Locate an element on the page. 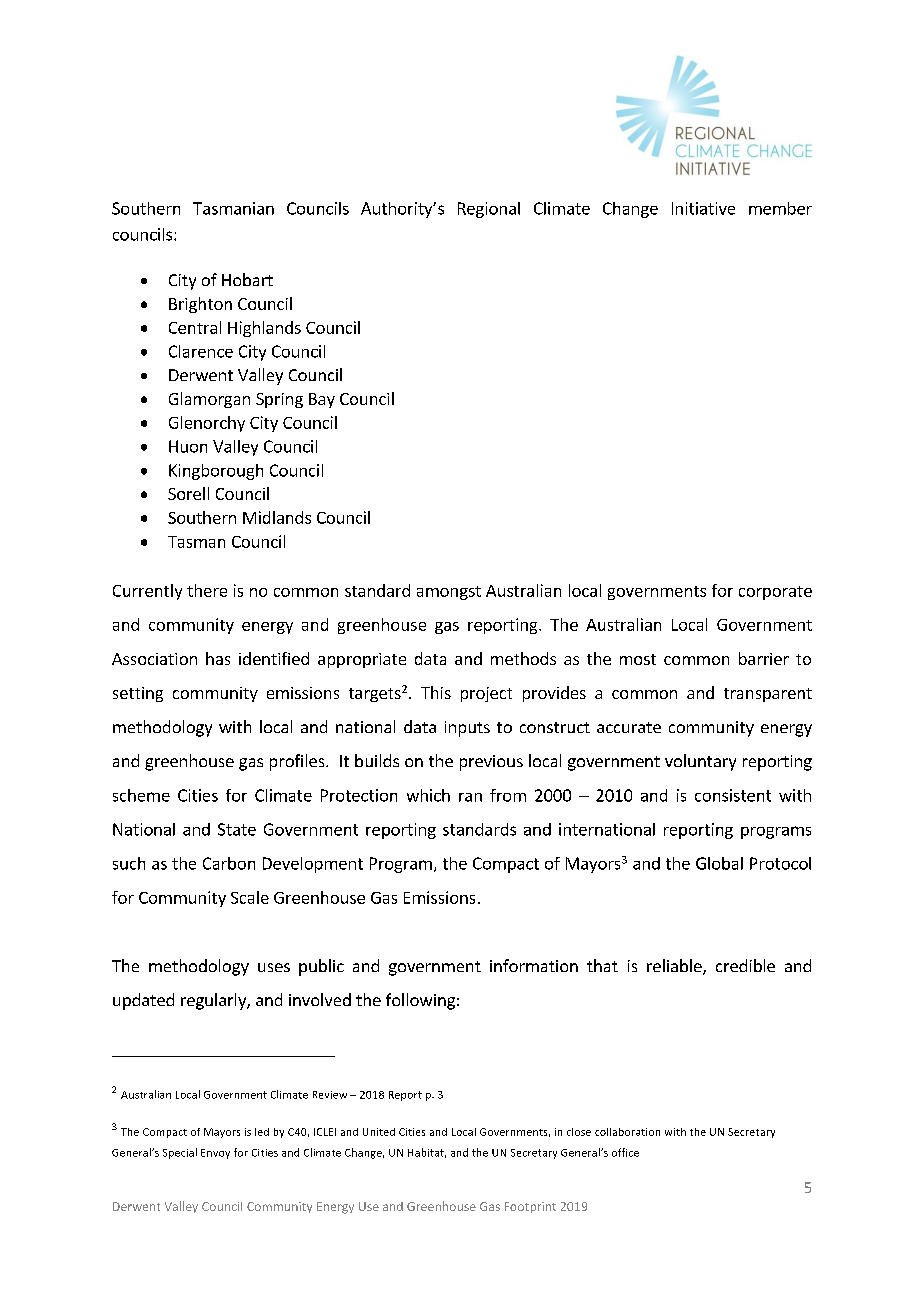 The width and height of the document is (924, 1308). corporate is located at coordinates (775, 593).
